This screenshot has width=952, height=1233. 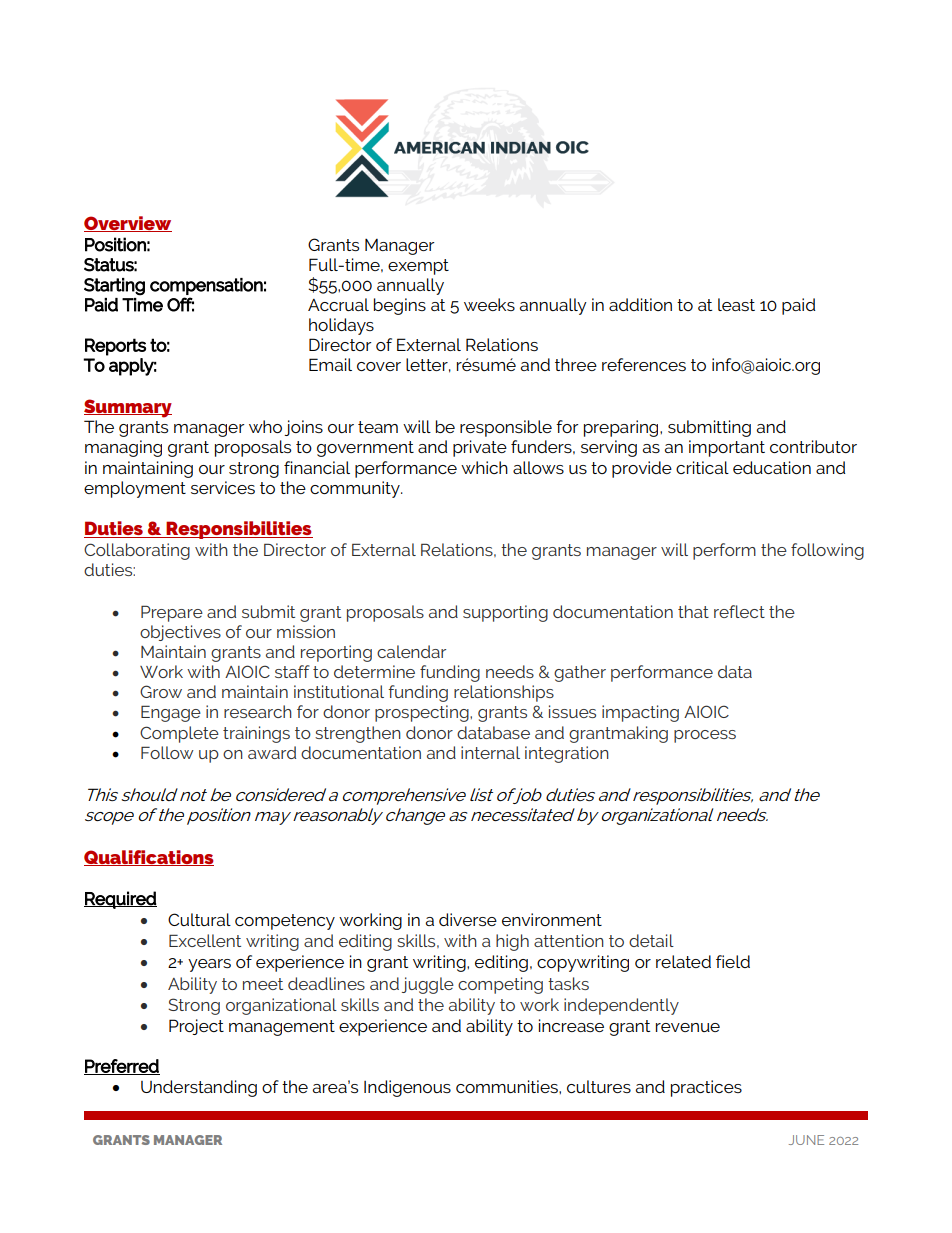 I want to click on services, so click(x=223, y=487).
